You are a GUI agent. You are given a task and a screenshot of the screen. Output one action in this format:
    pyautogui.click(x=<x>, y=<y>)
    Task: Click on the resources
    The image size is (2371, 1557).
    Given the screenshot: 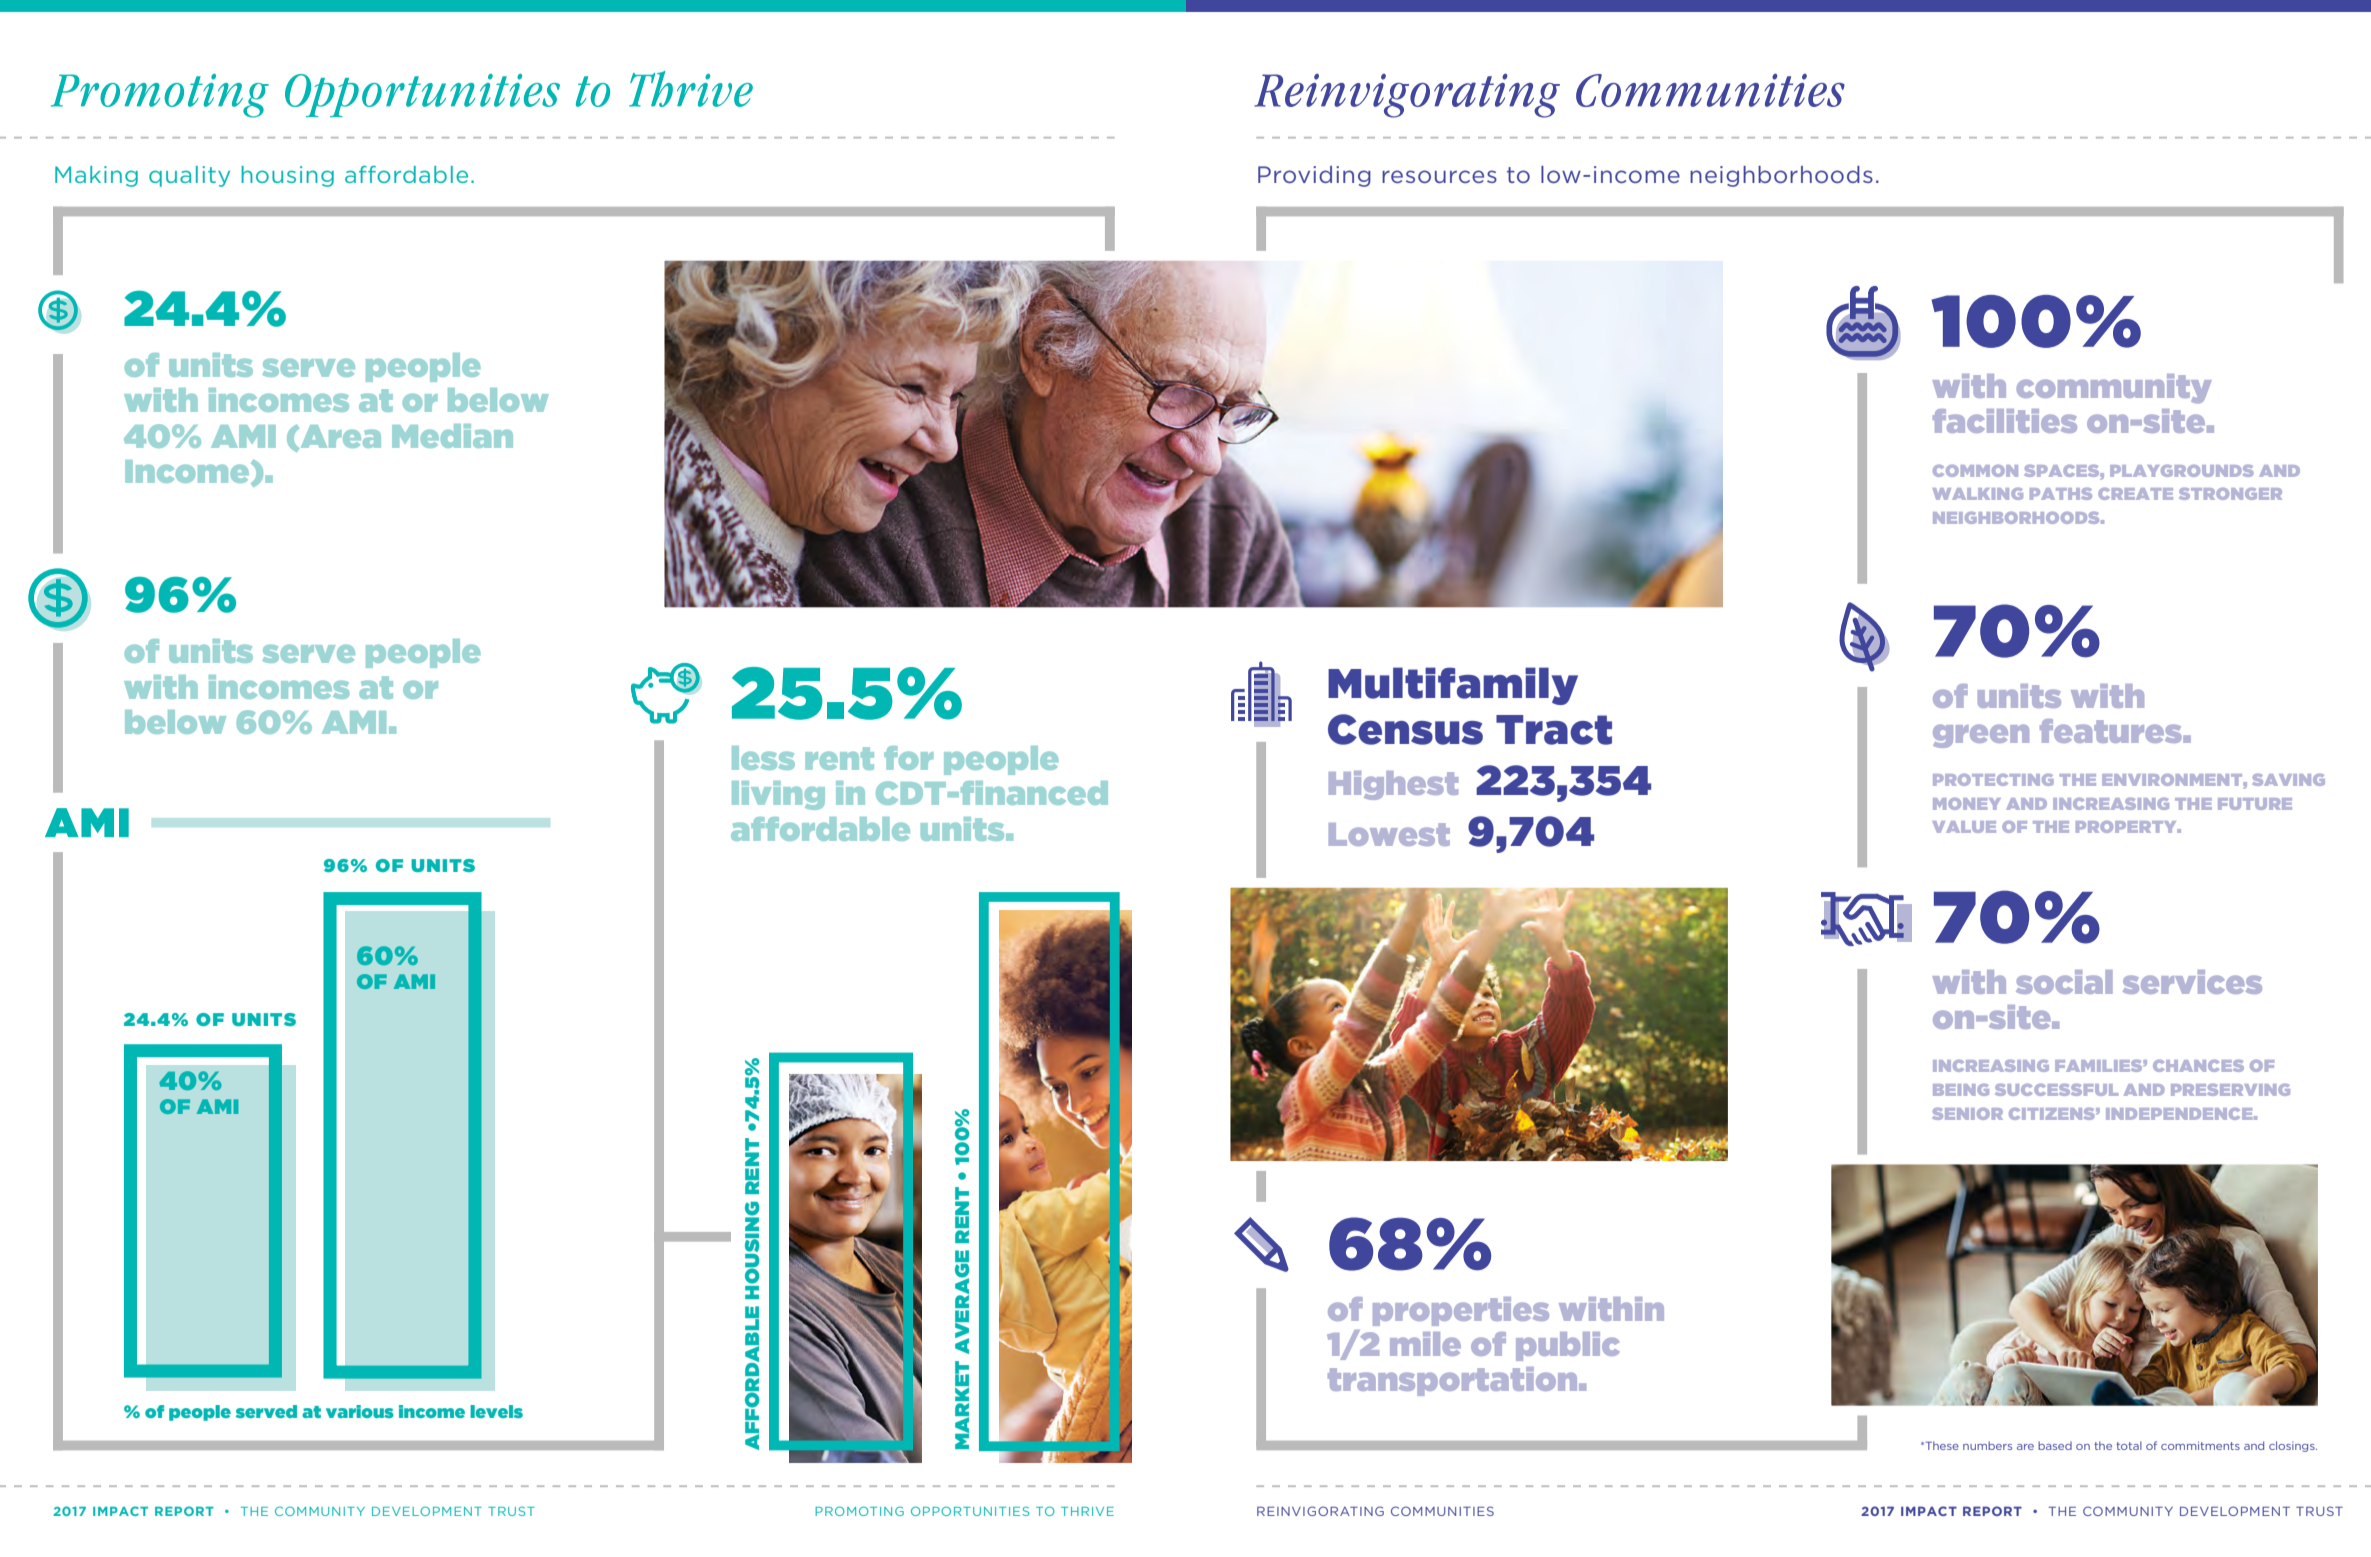 What is the action you would take?
    pyautogui.click(x=1439, y=176)
